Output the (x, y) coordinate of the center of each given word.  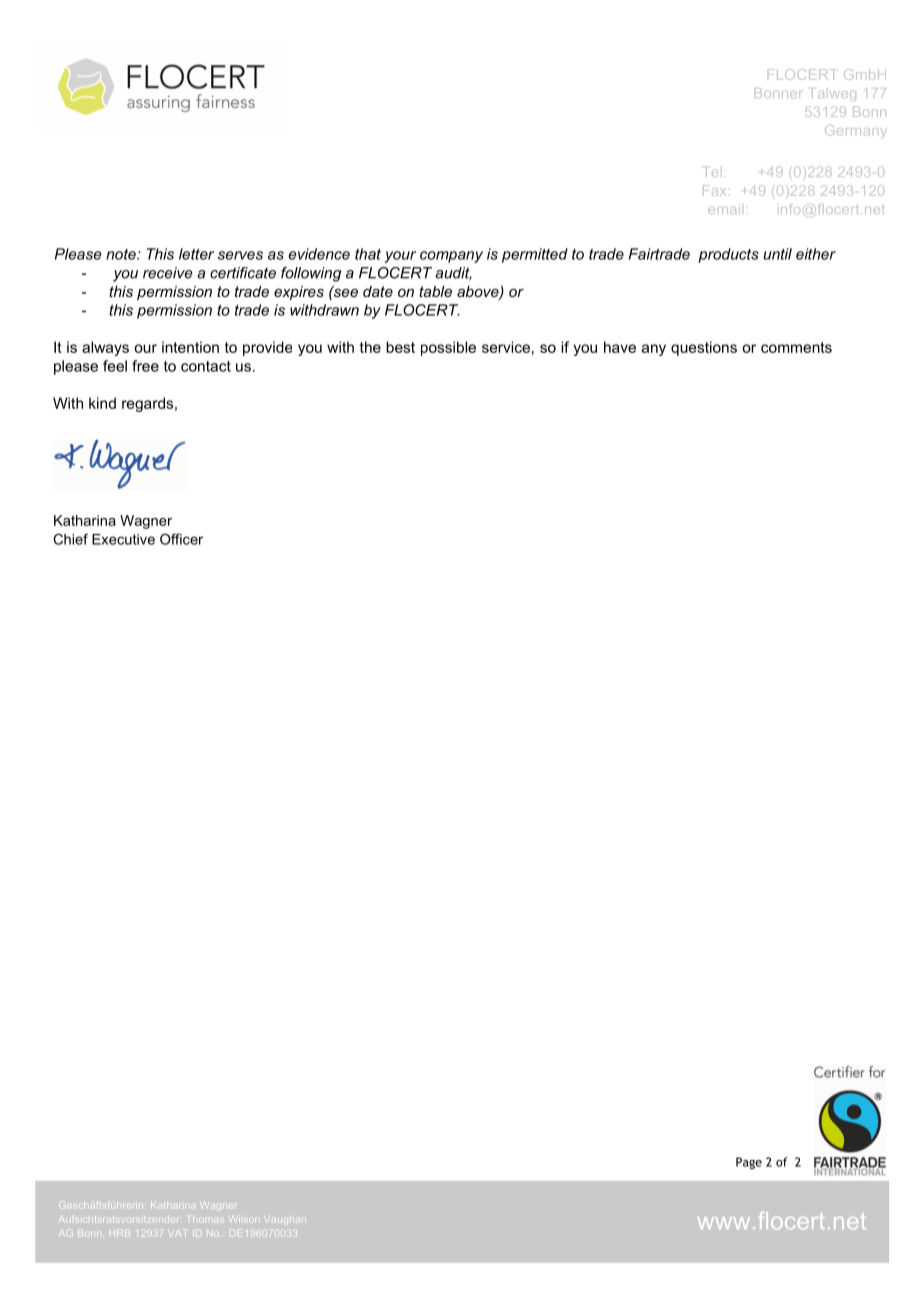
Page (749, 1163)
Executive (123, 539)
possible (448, 348)
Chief (70, 539)
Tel (712, 172)
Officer (181, 539)
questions (704, 348)
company (451, 257)
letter (196, 254)
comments (796, 347)
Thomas (204, 1219)
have (620, 347)
